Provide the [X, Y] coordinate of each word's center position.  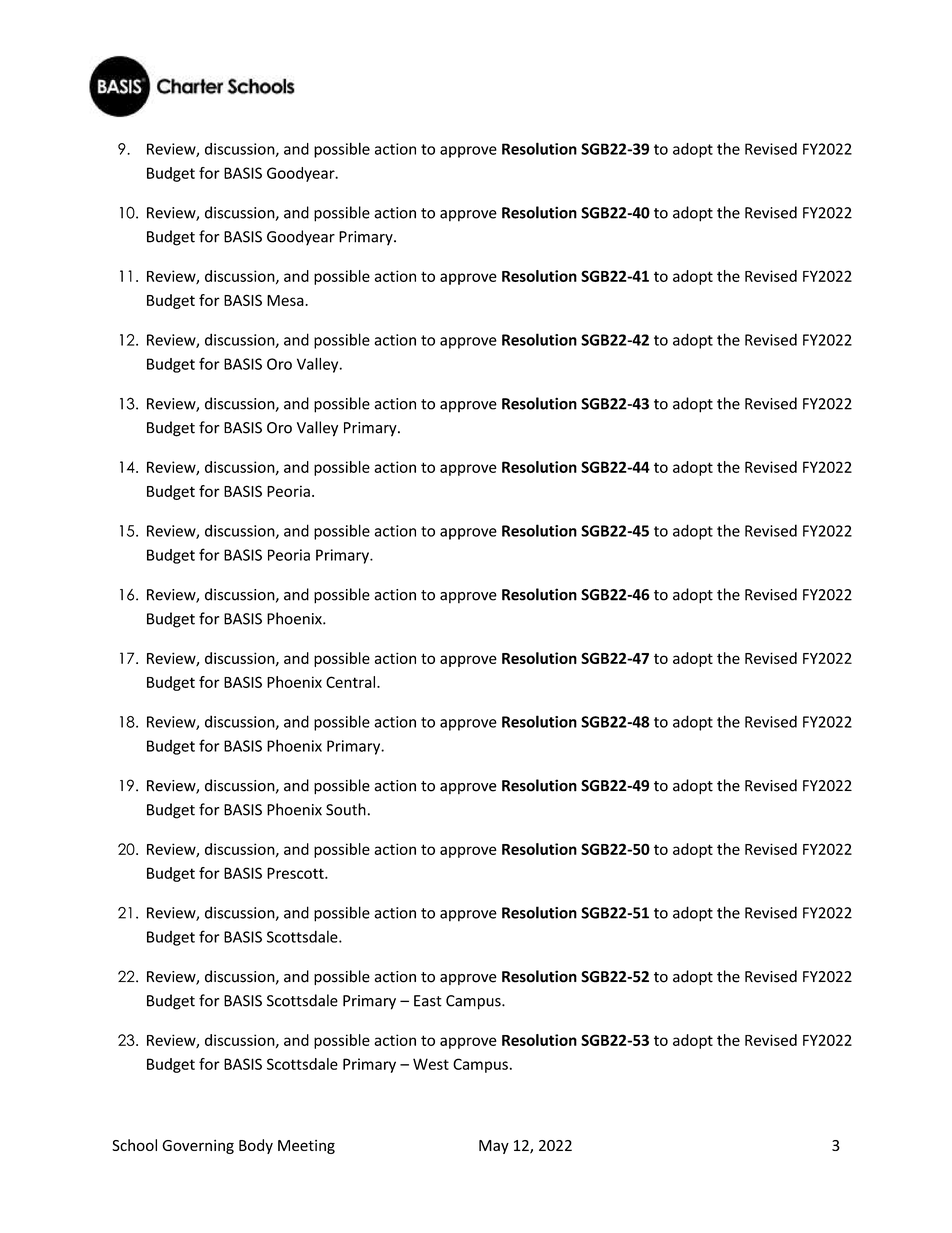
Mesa [286, 300]
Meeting [306, 1147]
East [428, 1001]
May [494, 1147]
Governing [198, 1146]
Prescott [296, 873]
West [431, 1064]
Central [352, 682]
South [346, 809]
